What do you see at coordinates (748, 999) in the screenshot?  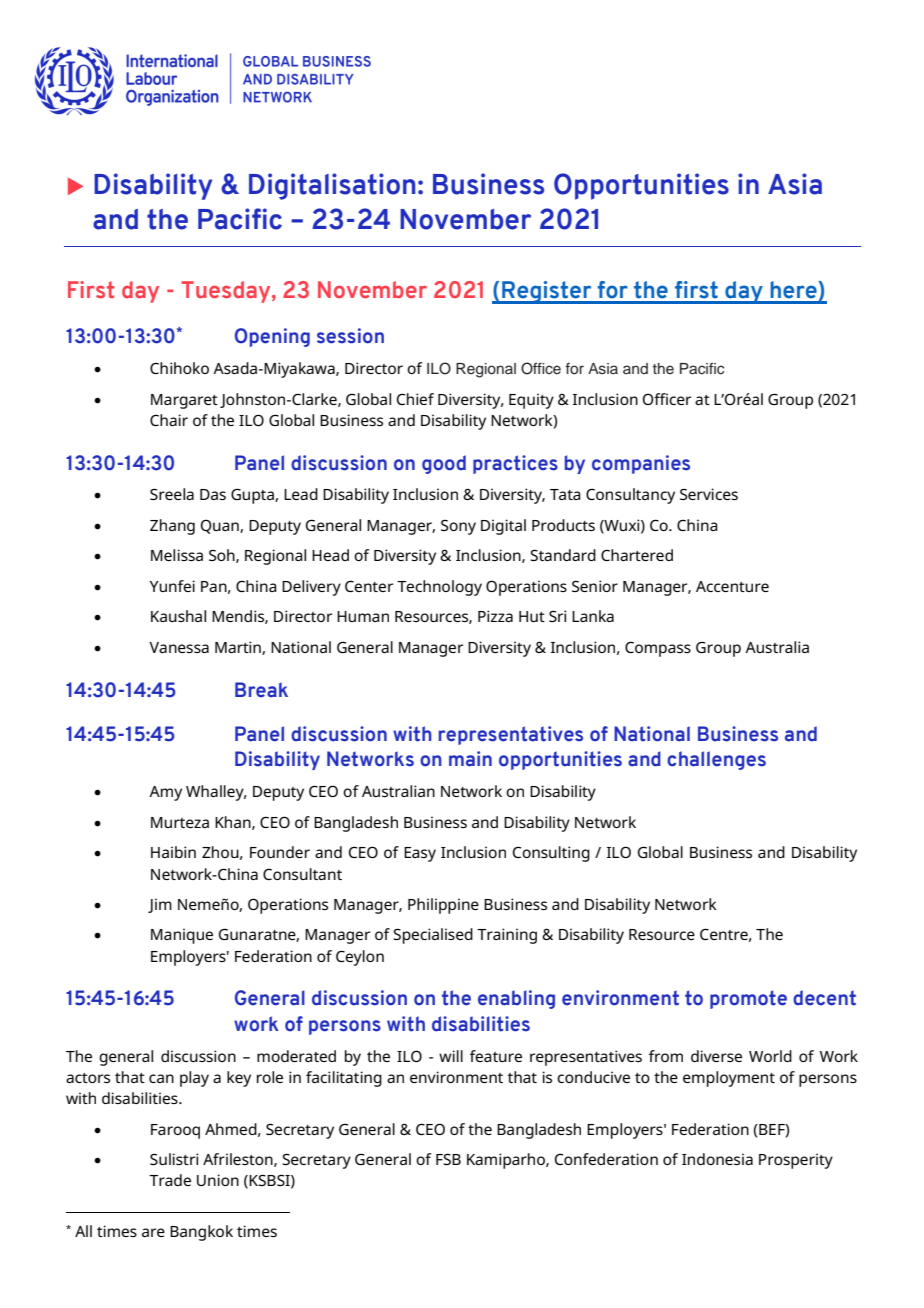 I see `promote` at bounding box center [748, 999].
